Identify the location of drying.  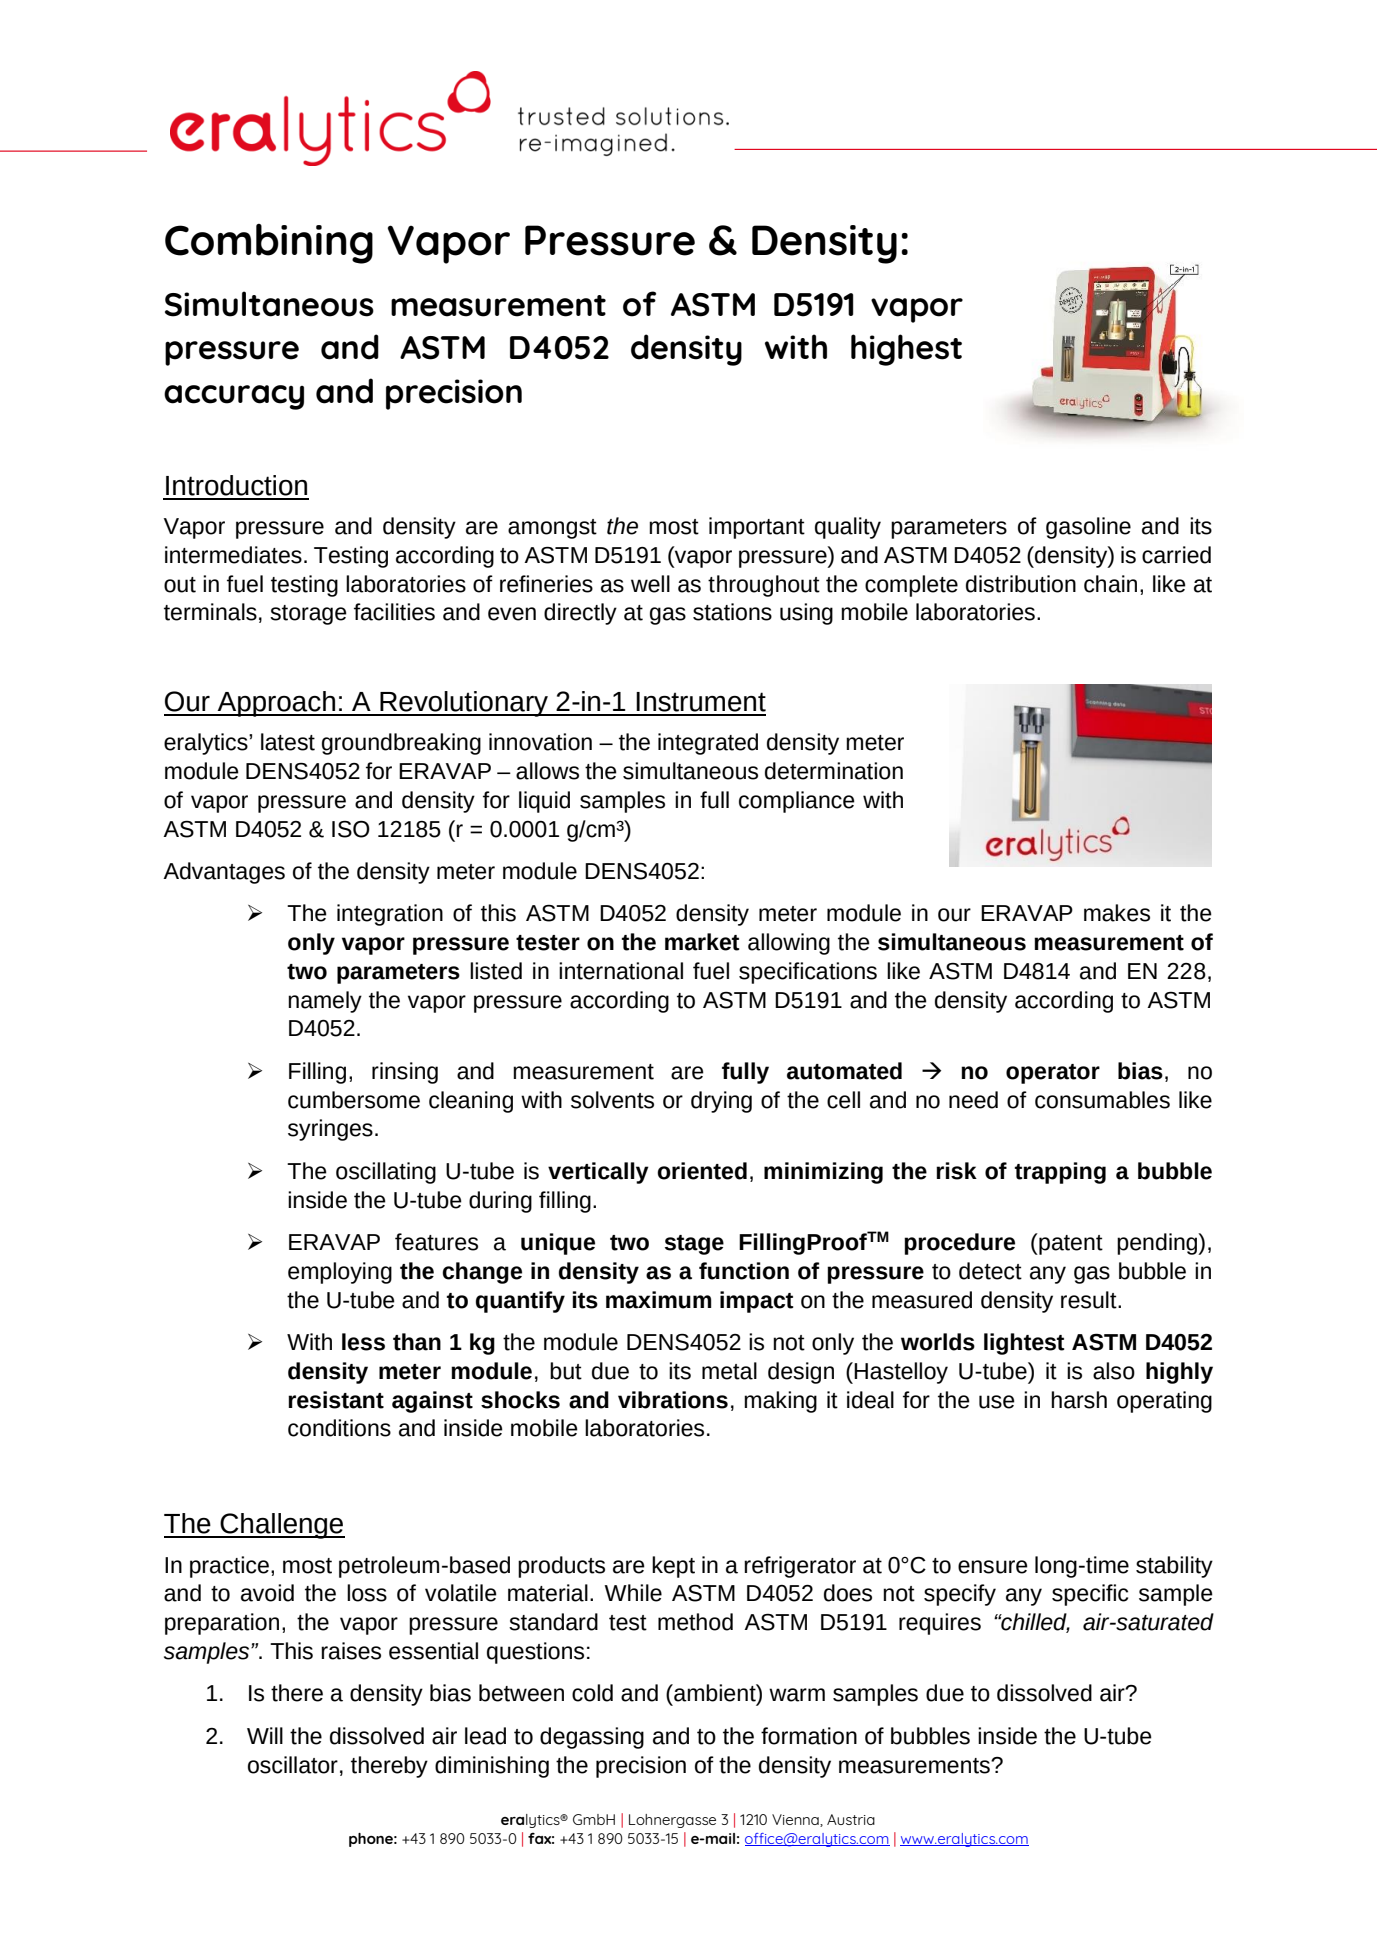
(721, 1102).
